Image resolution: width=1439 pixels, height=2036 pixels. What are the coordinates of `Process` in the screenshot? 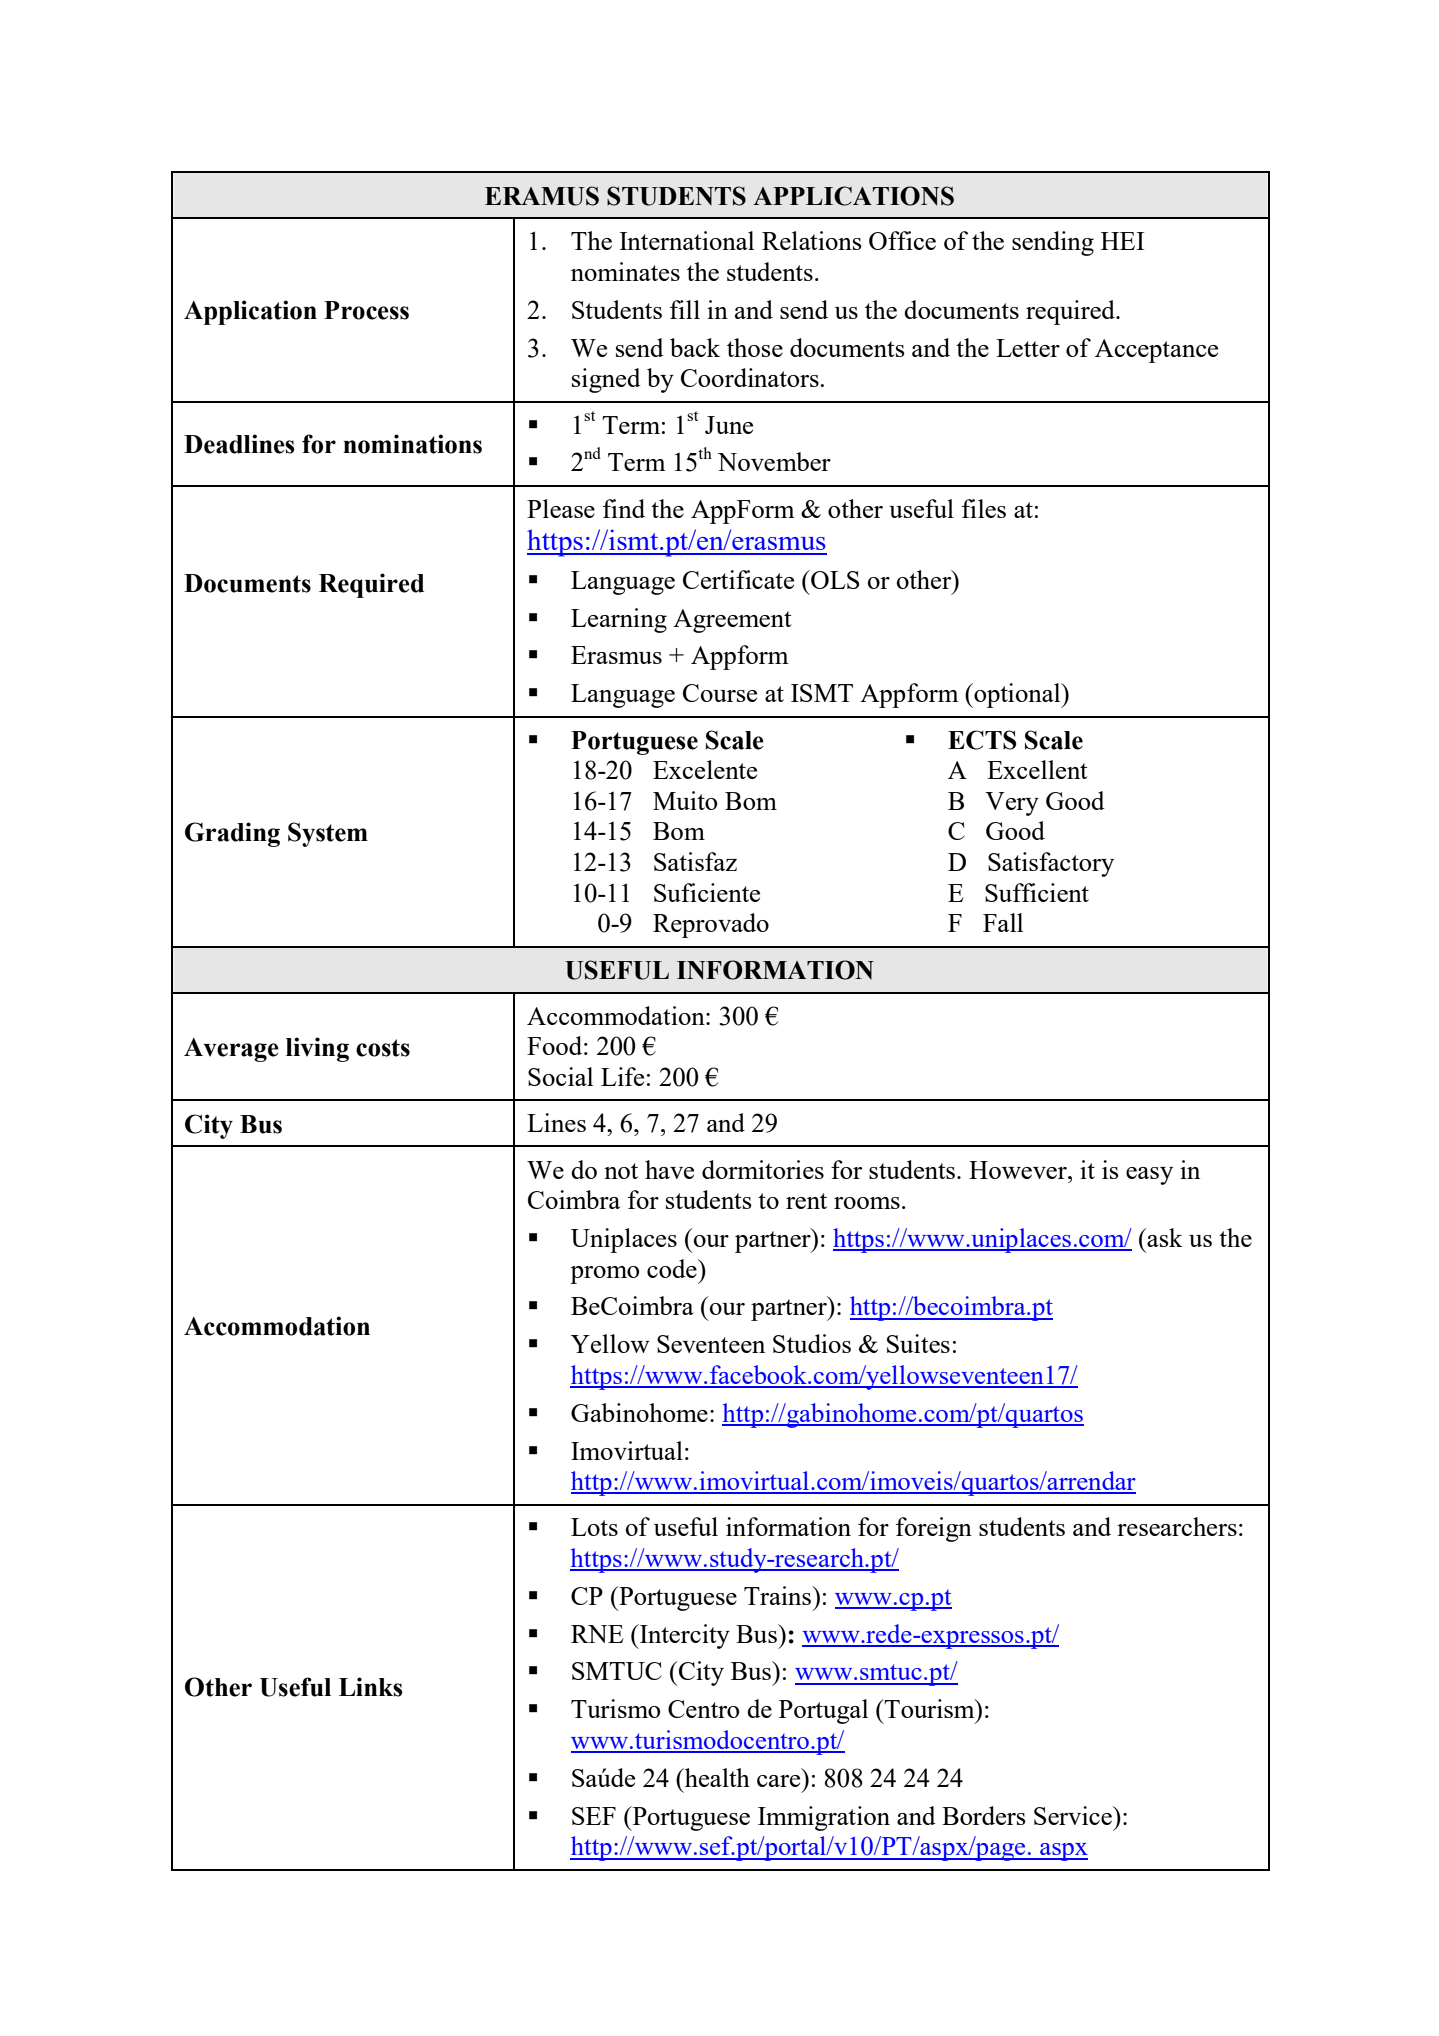 It's located at (366, 310).
